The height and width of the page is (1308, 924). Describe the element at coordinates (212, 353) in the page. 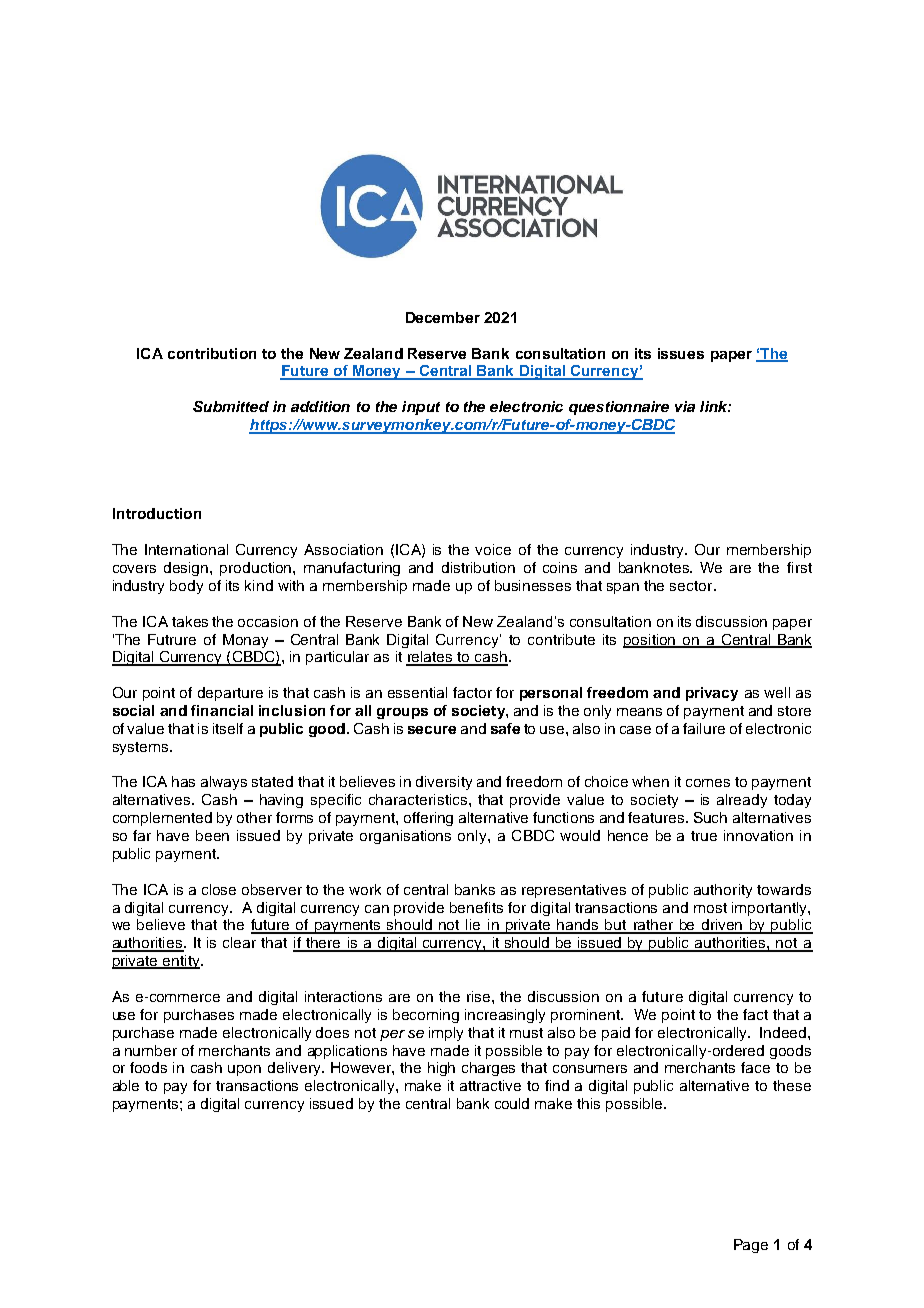

I see `contribution` at that location.
